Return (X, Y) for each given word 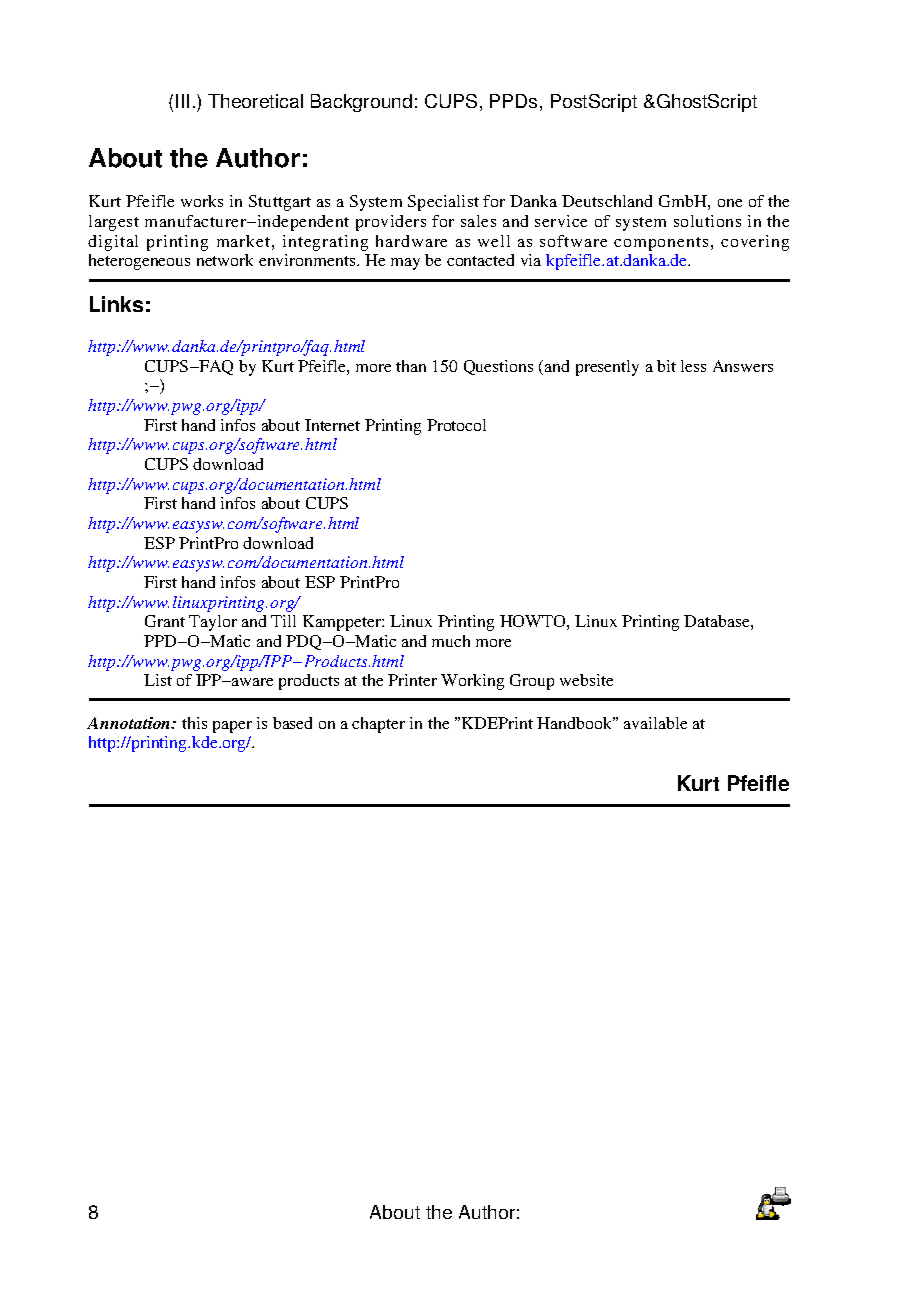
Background (361, 103)
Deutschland (607, 201)
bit (666, 366)
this (194, 723)
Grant (165, 621)
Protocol (456, 425)
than (411, 366)
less (693, 366)
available (655, 723)
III (182, 101)
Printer (412, 680)
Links (116, 304)
